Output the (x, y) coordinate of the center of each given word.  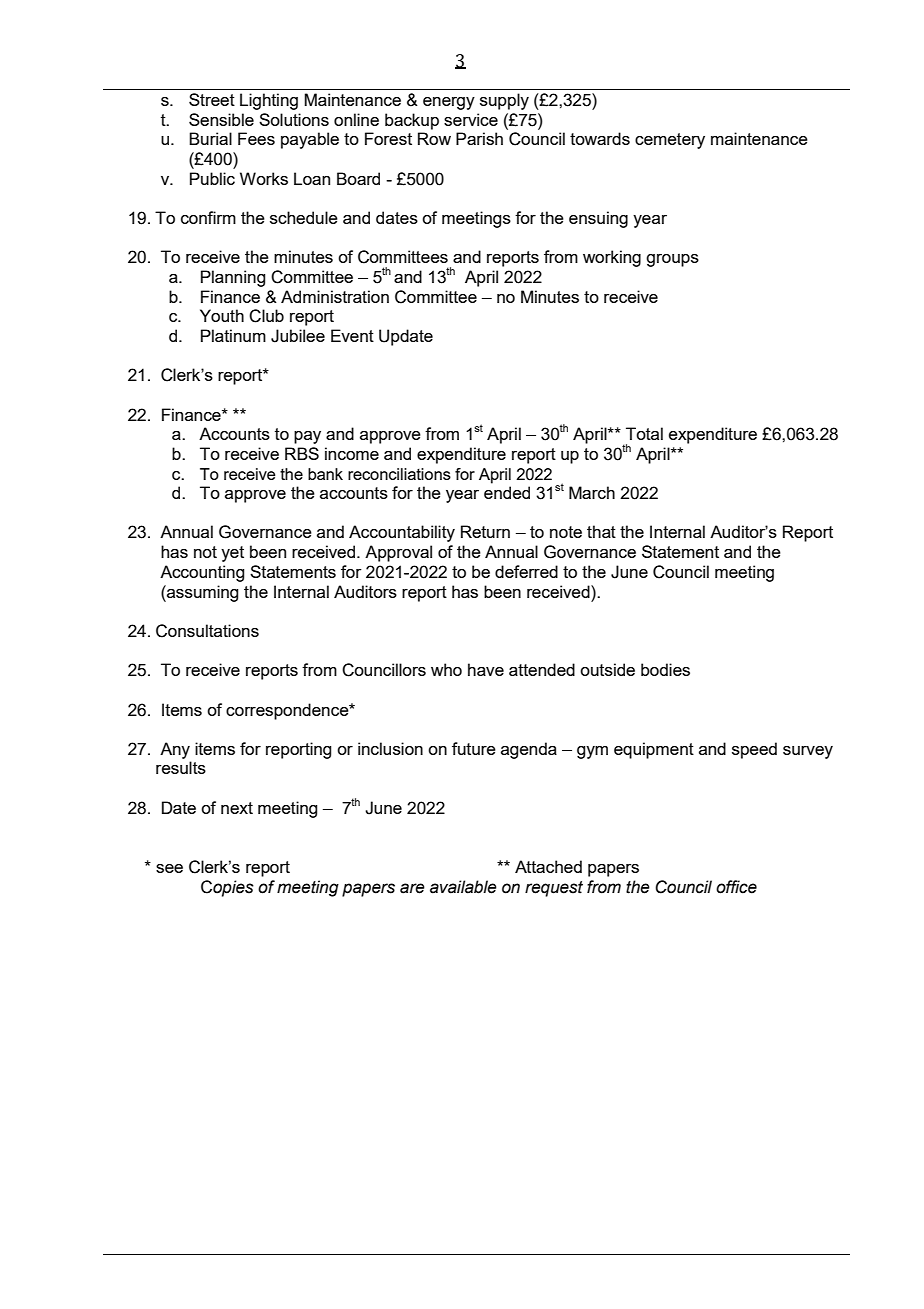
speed (754, 750)
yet (232, 554)
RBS (302, 453)
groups (672, 260)
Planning (233, 278)
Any (175, 750)
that (601, 531)
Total (644, 433)
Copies (227, 888)
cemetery (670, 141)
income (352, 453)
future (474, 748)
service (471, 119)
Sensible (221, 119)
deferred (526, 571)
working (612, 258)
